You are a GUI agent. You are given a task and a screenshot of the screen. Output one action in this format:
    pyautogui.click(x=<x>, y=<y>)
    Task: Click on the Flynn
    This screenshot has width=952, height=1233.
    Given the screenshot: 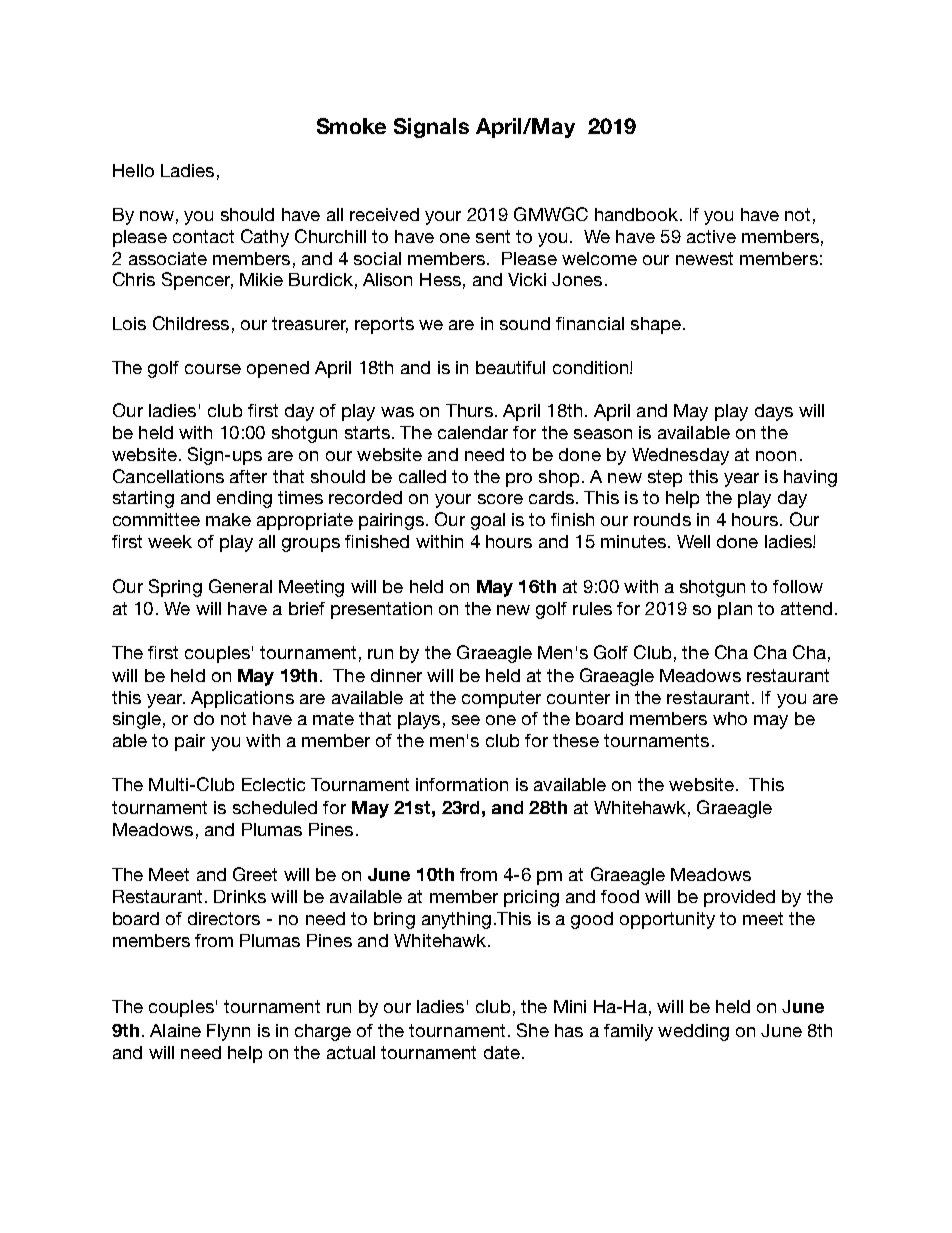 What is the action you would take?
    pyautogui.click(x=228, y=1032)
